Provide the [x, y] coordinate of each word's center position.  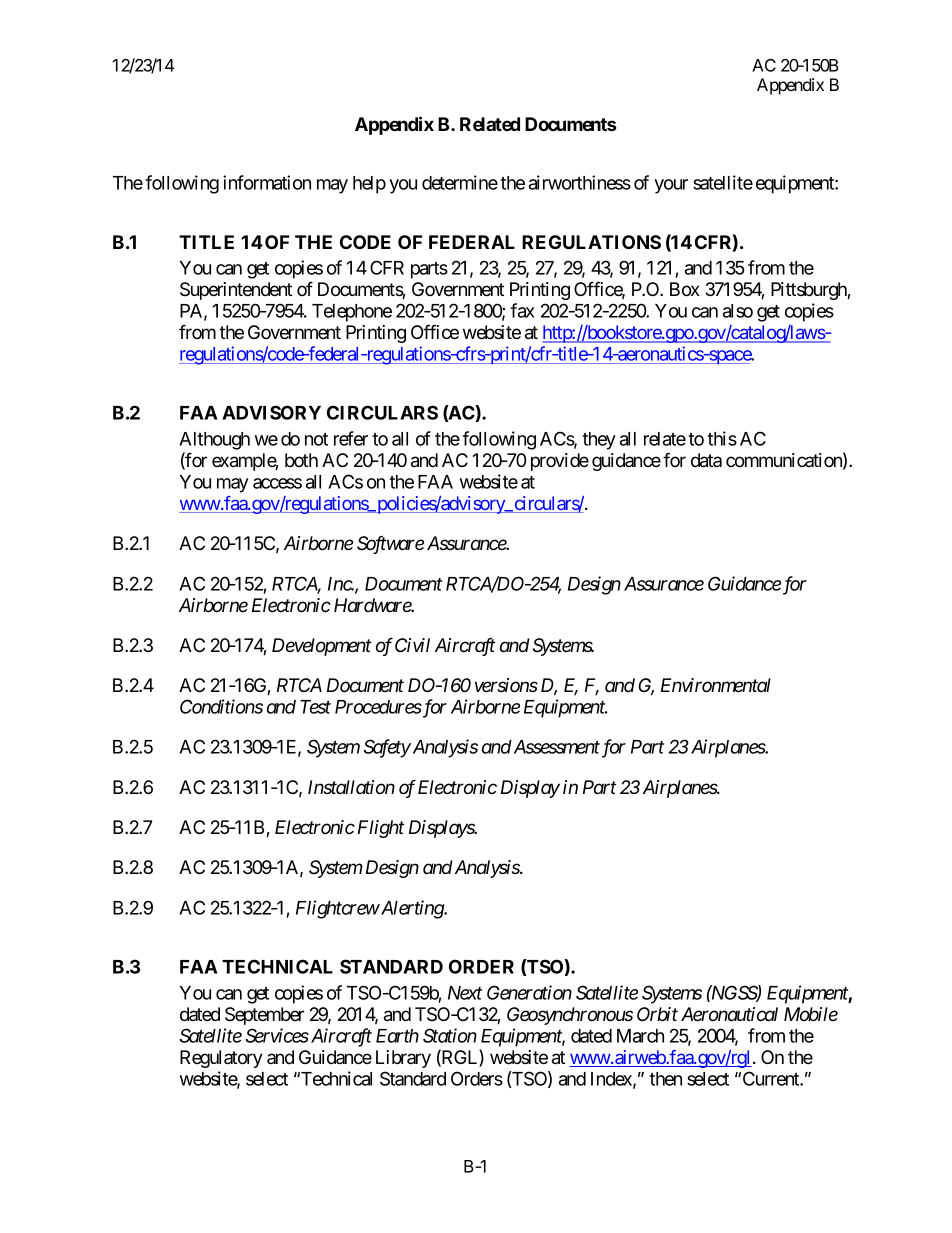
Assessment [555, 747]
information [267, 182]
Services [277, 1035]
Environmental [716, 685]
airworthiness [580, 182]
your [671, 186]
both [301, 460]
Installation [351, 787]
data [706, 460]
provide [560, 462]
